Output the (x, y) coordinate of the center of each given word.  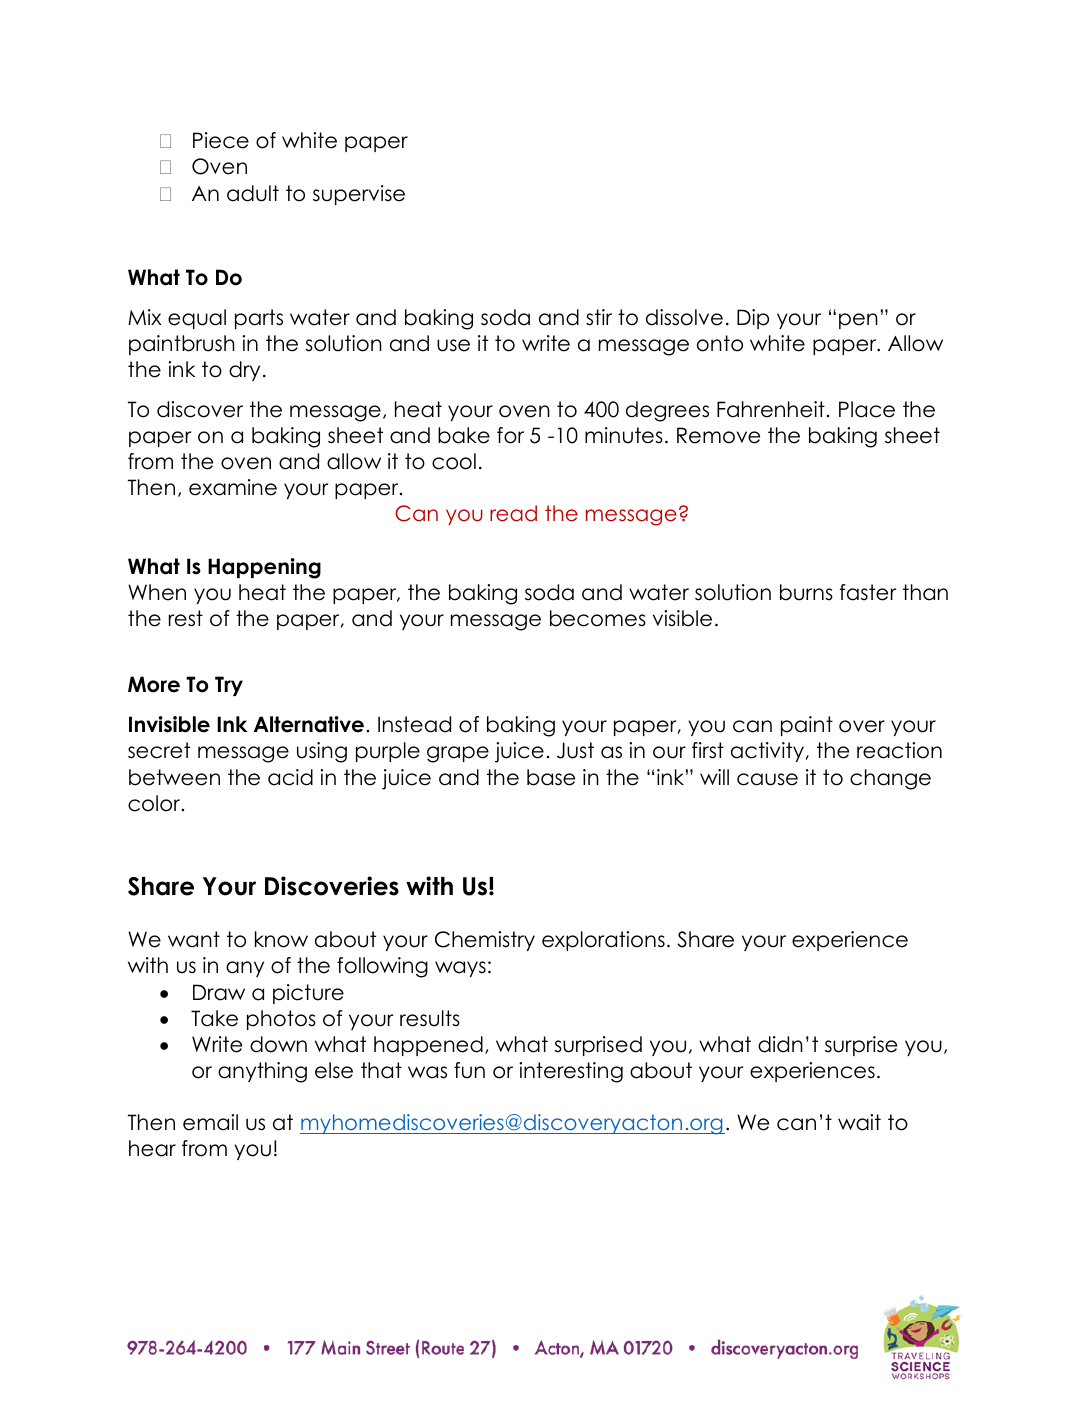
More (154, 684)
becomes (598, 618)
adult (253, 193)
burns (806, 592)
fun (469, 1070)
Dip (753, 319)
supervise (359, 195)
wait (859, 1122)
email (210, 1122)
